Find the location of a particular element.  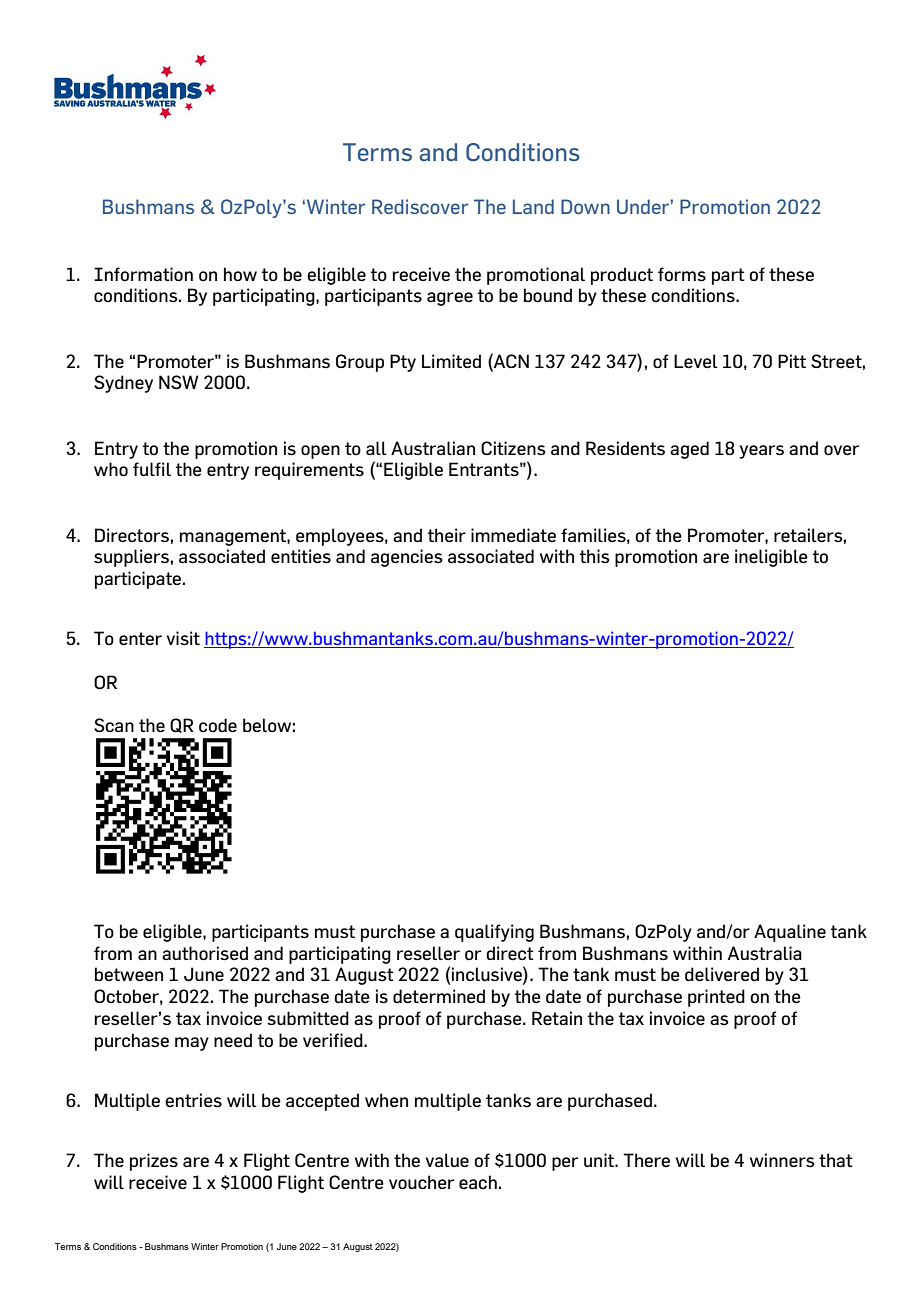

delivered is located at coordinates (722, 974).
